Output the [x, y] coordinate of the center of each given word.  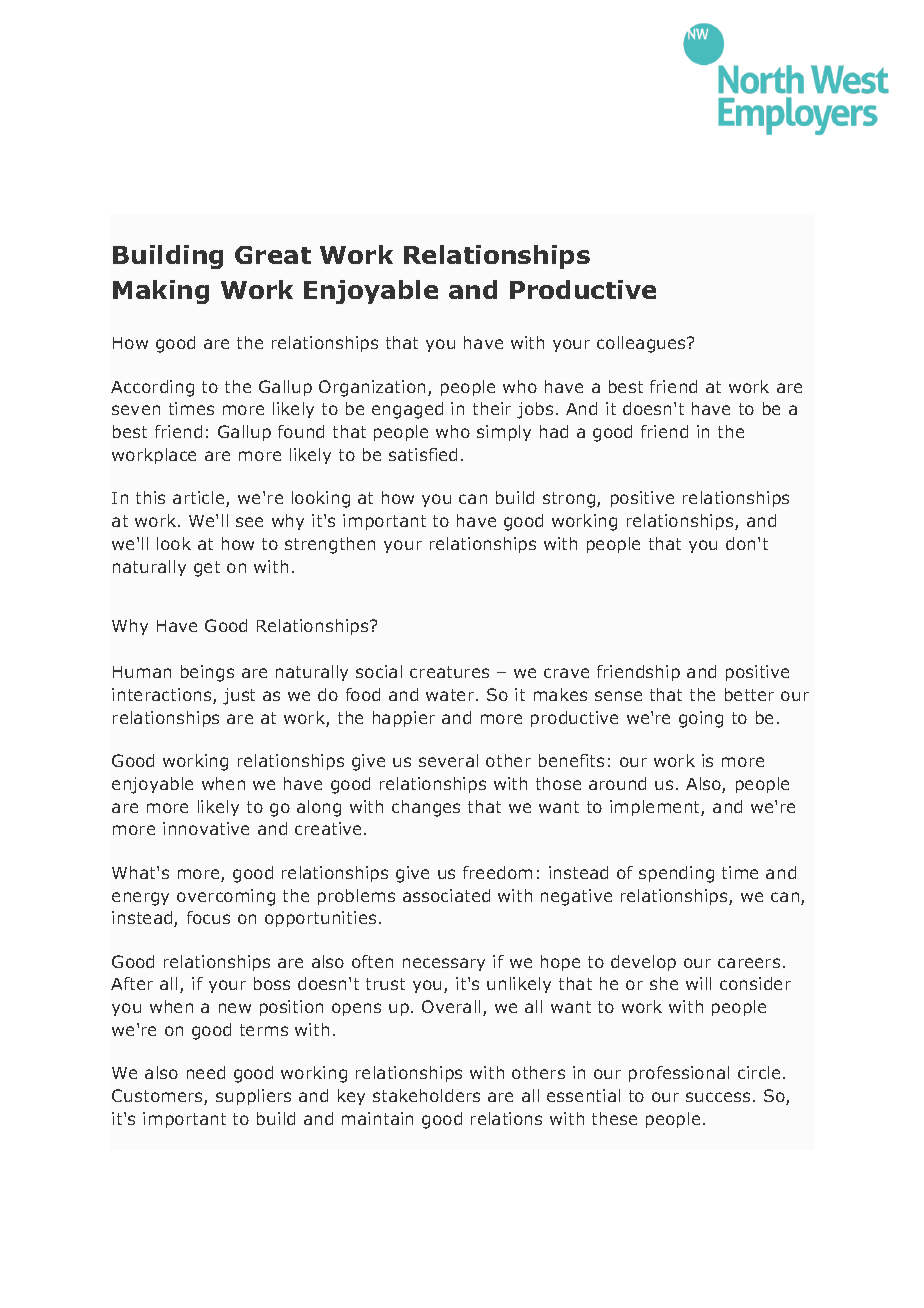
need [206, 1072]
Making [161, 292]
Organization [374, 388]
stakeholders [426, 1095]
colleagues [643, 344]
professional [679, 1074]
